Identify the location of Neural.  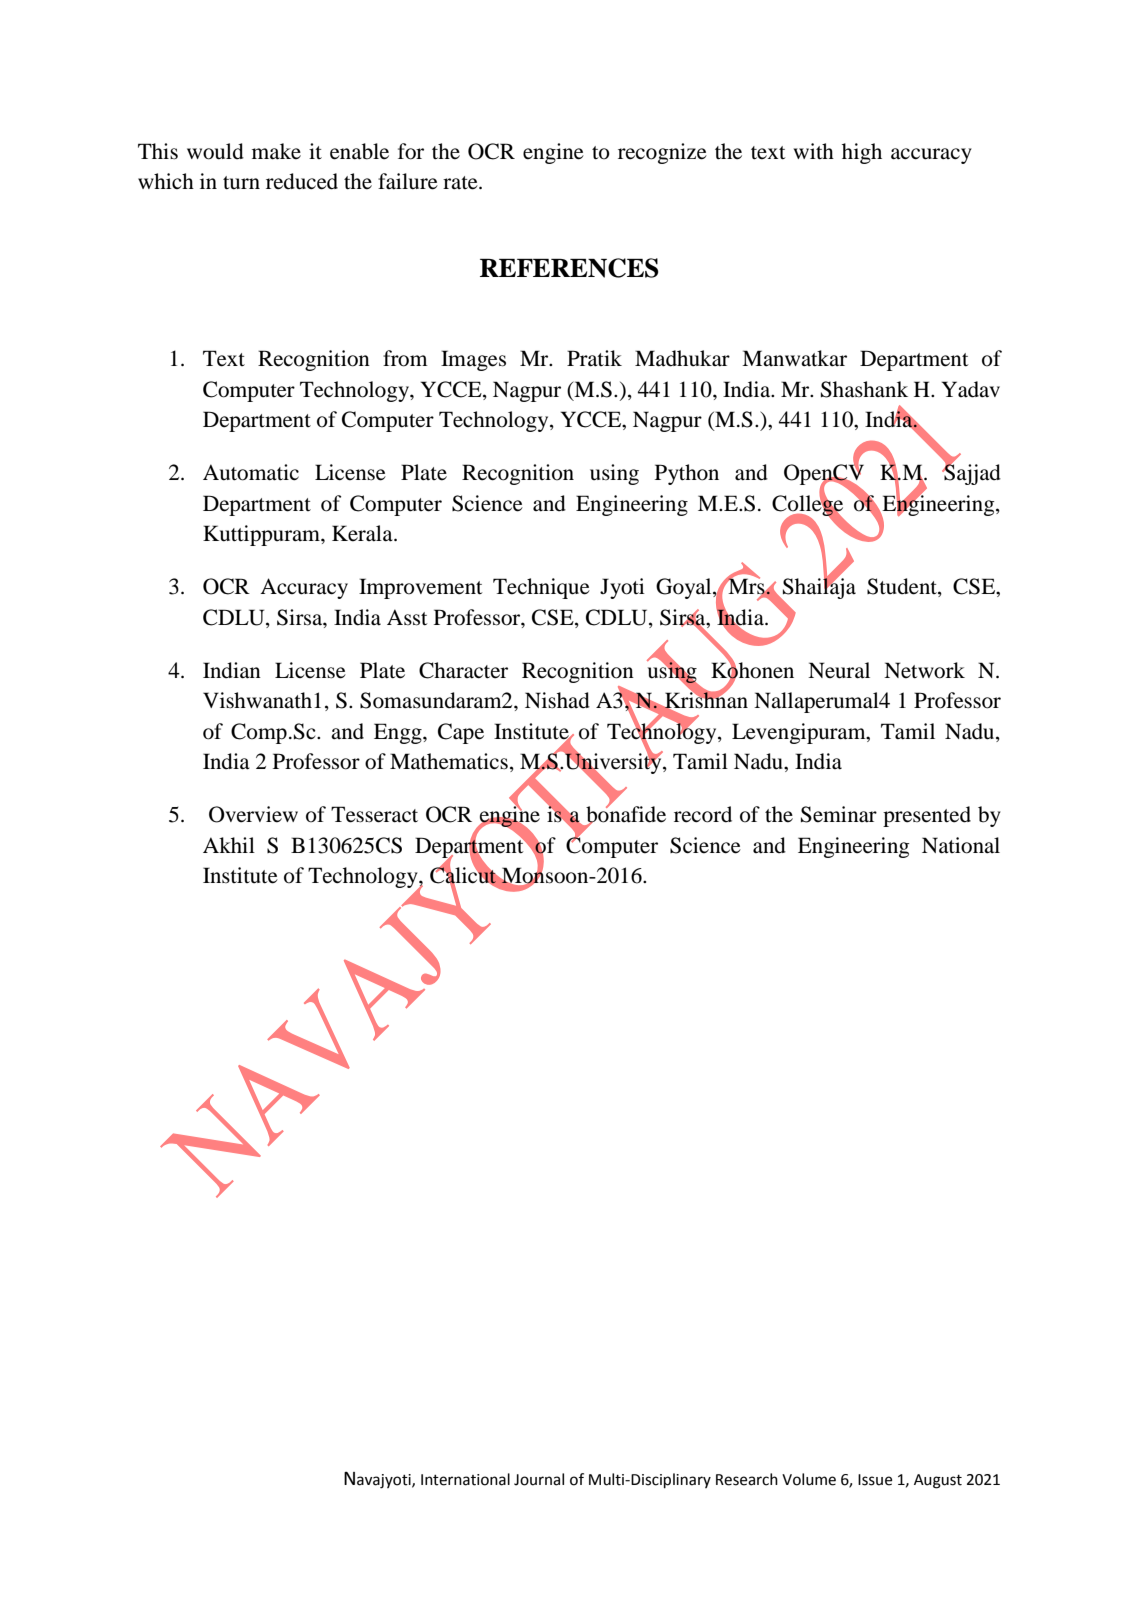
(839, 670).
